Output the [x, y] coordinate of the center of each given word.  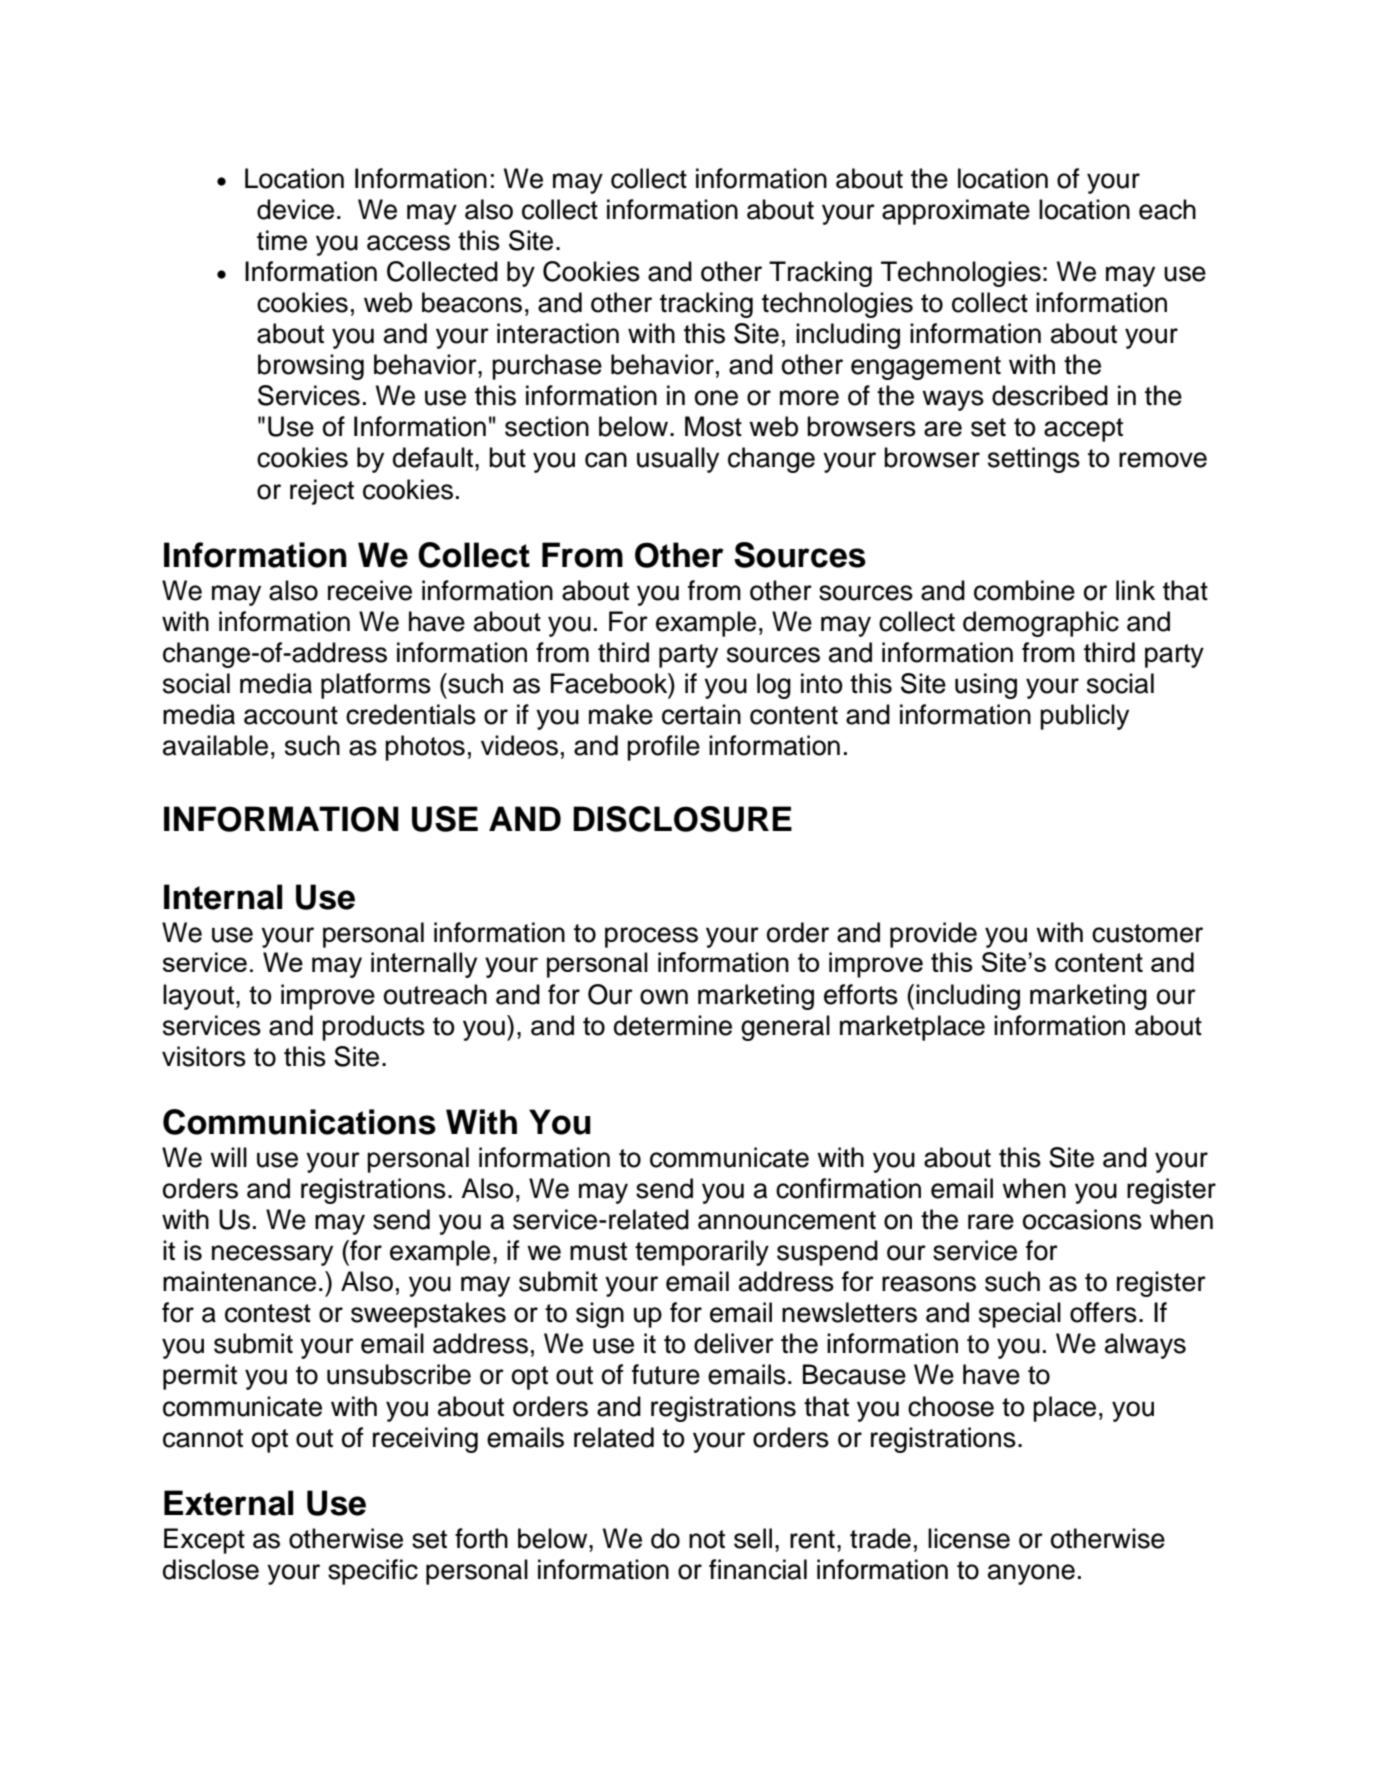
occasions [1082, 1219]
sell [753, 1538]
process [651, 937]
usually [678, 460]
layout [200, 997]
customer [1147, 933]
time [282, 240]
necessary [272, 1255]
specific [373, 1572]
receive [370, 590]
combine [1024, 590]
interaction [558, 333]
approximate [956, 212]
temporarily [702, 1253]
